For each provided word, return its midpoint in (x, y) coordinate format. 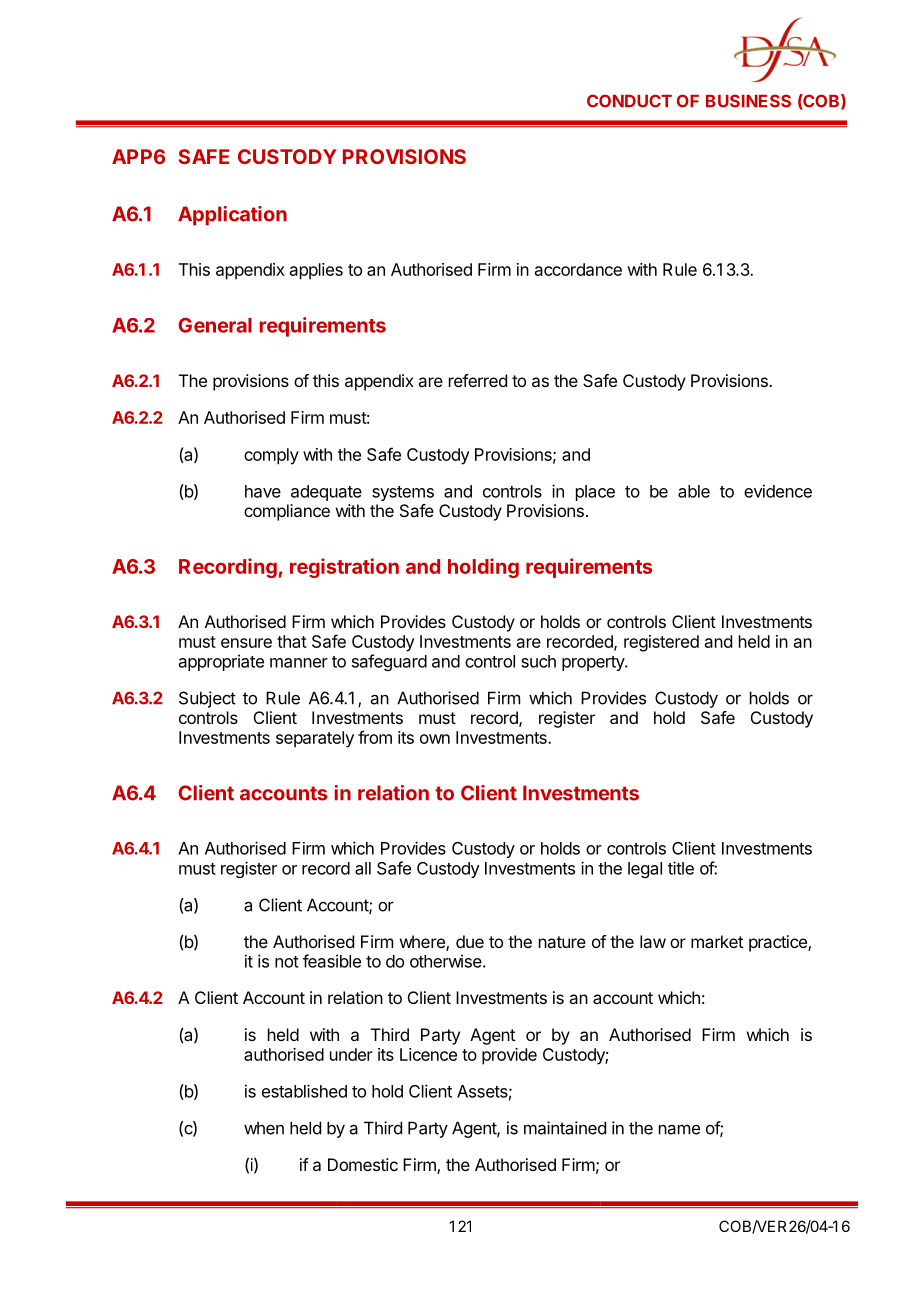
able (694, 491)
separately (315, 739)
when (264, 1128)
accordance (578, 269)
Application (232, 216)
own (435, 739)
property (594, 663)
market (717, 941)
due (470, 941)
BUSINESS (748, 101)
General (215, 325)
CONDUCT (629, 101)
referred (478, 380)
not (287, 962)
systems (403, 493)
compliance (287, 512)
